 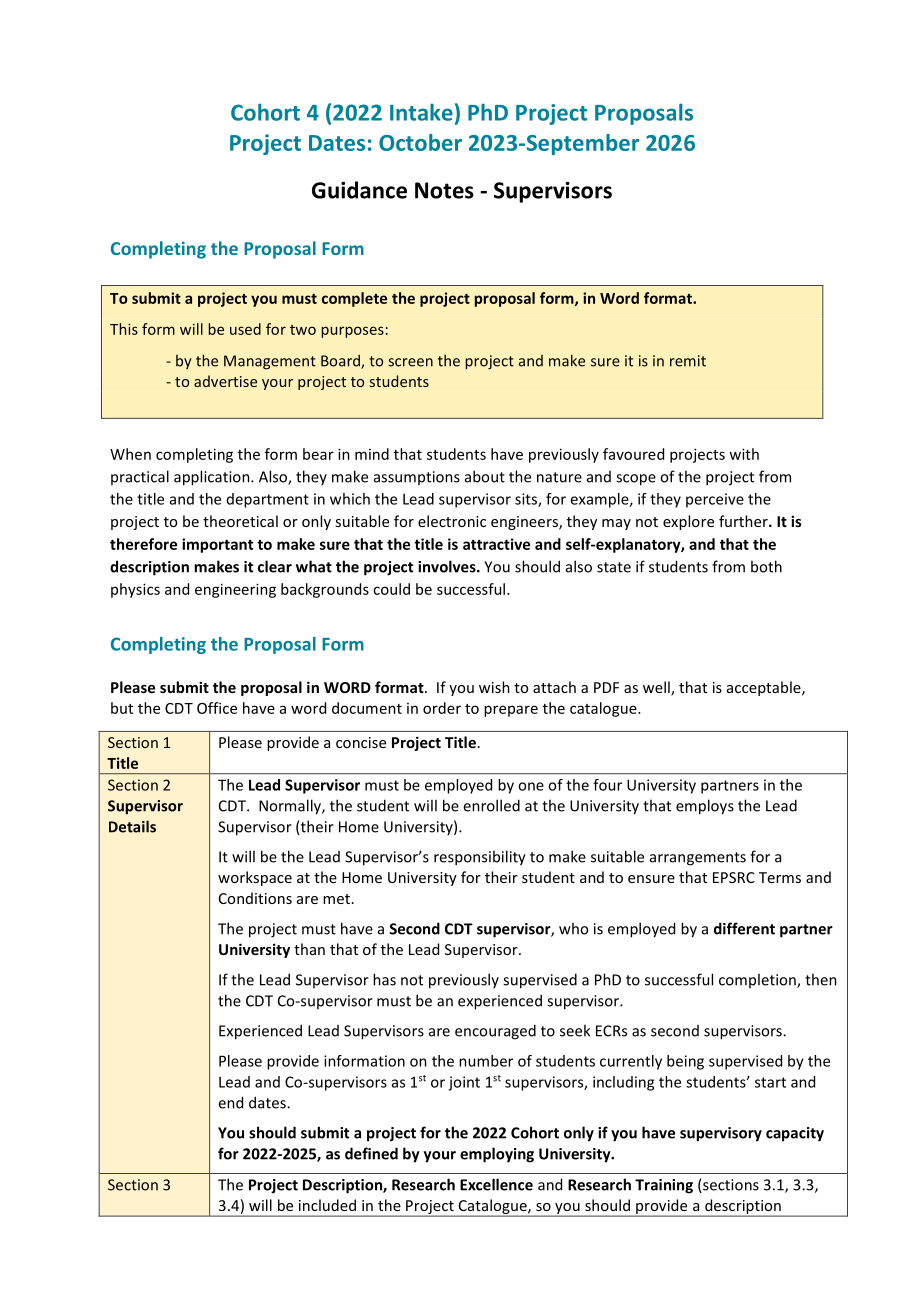 I want to click on with, so click(x=744, y=454).
